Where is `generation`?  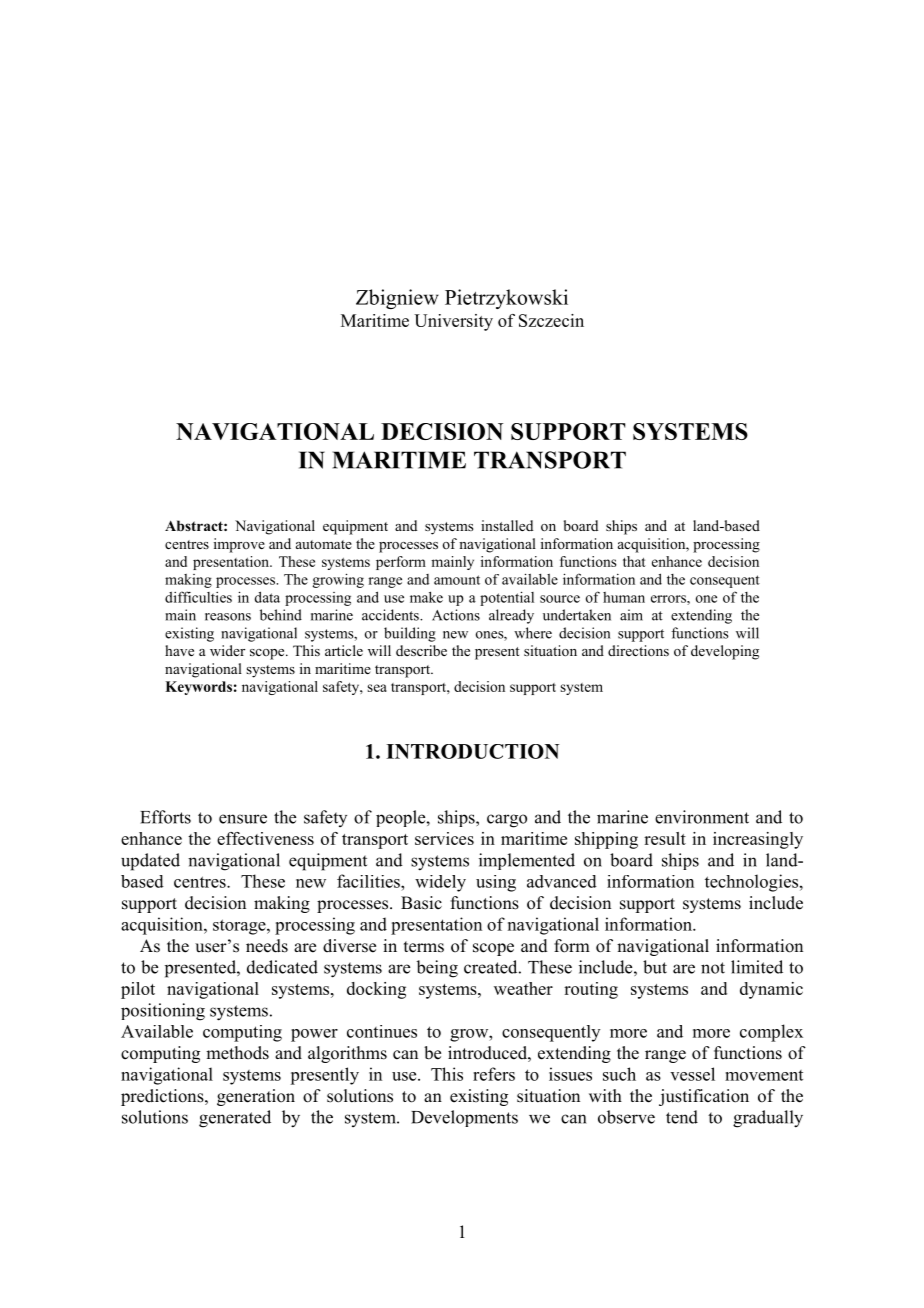 generation is located at coordinates (256, 1097).
